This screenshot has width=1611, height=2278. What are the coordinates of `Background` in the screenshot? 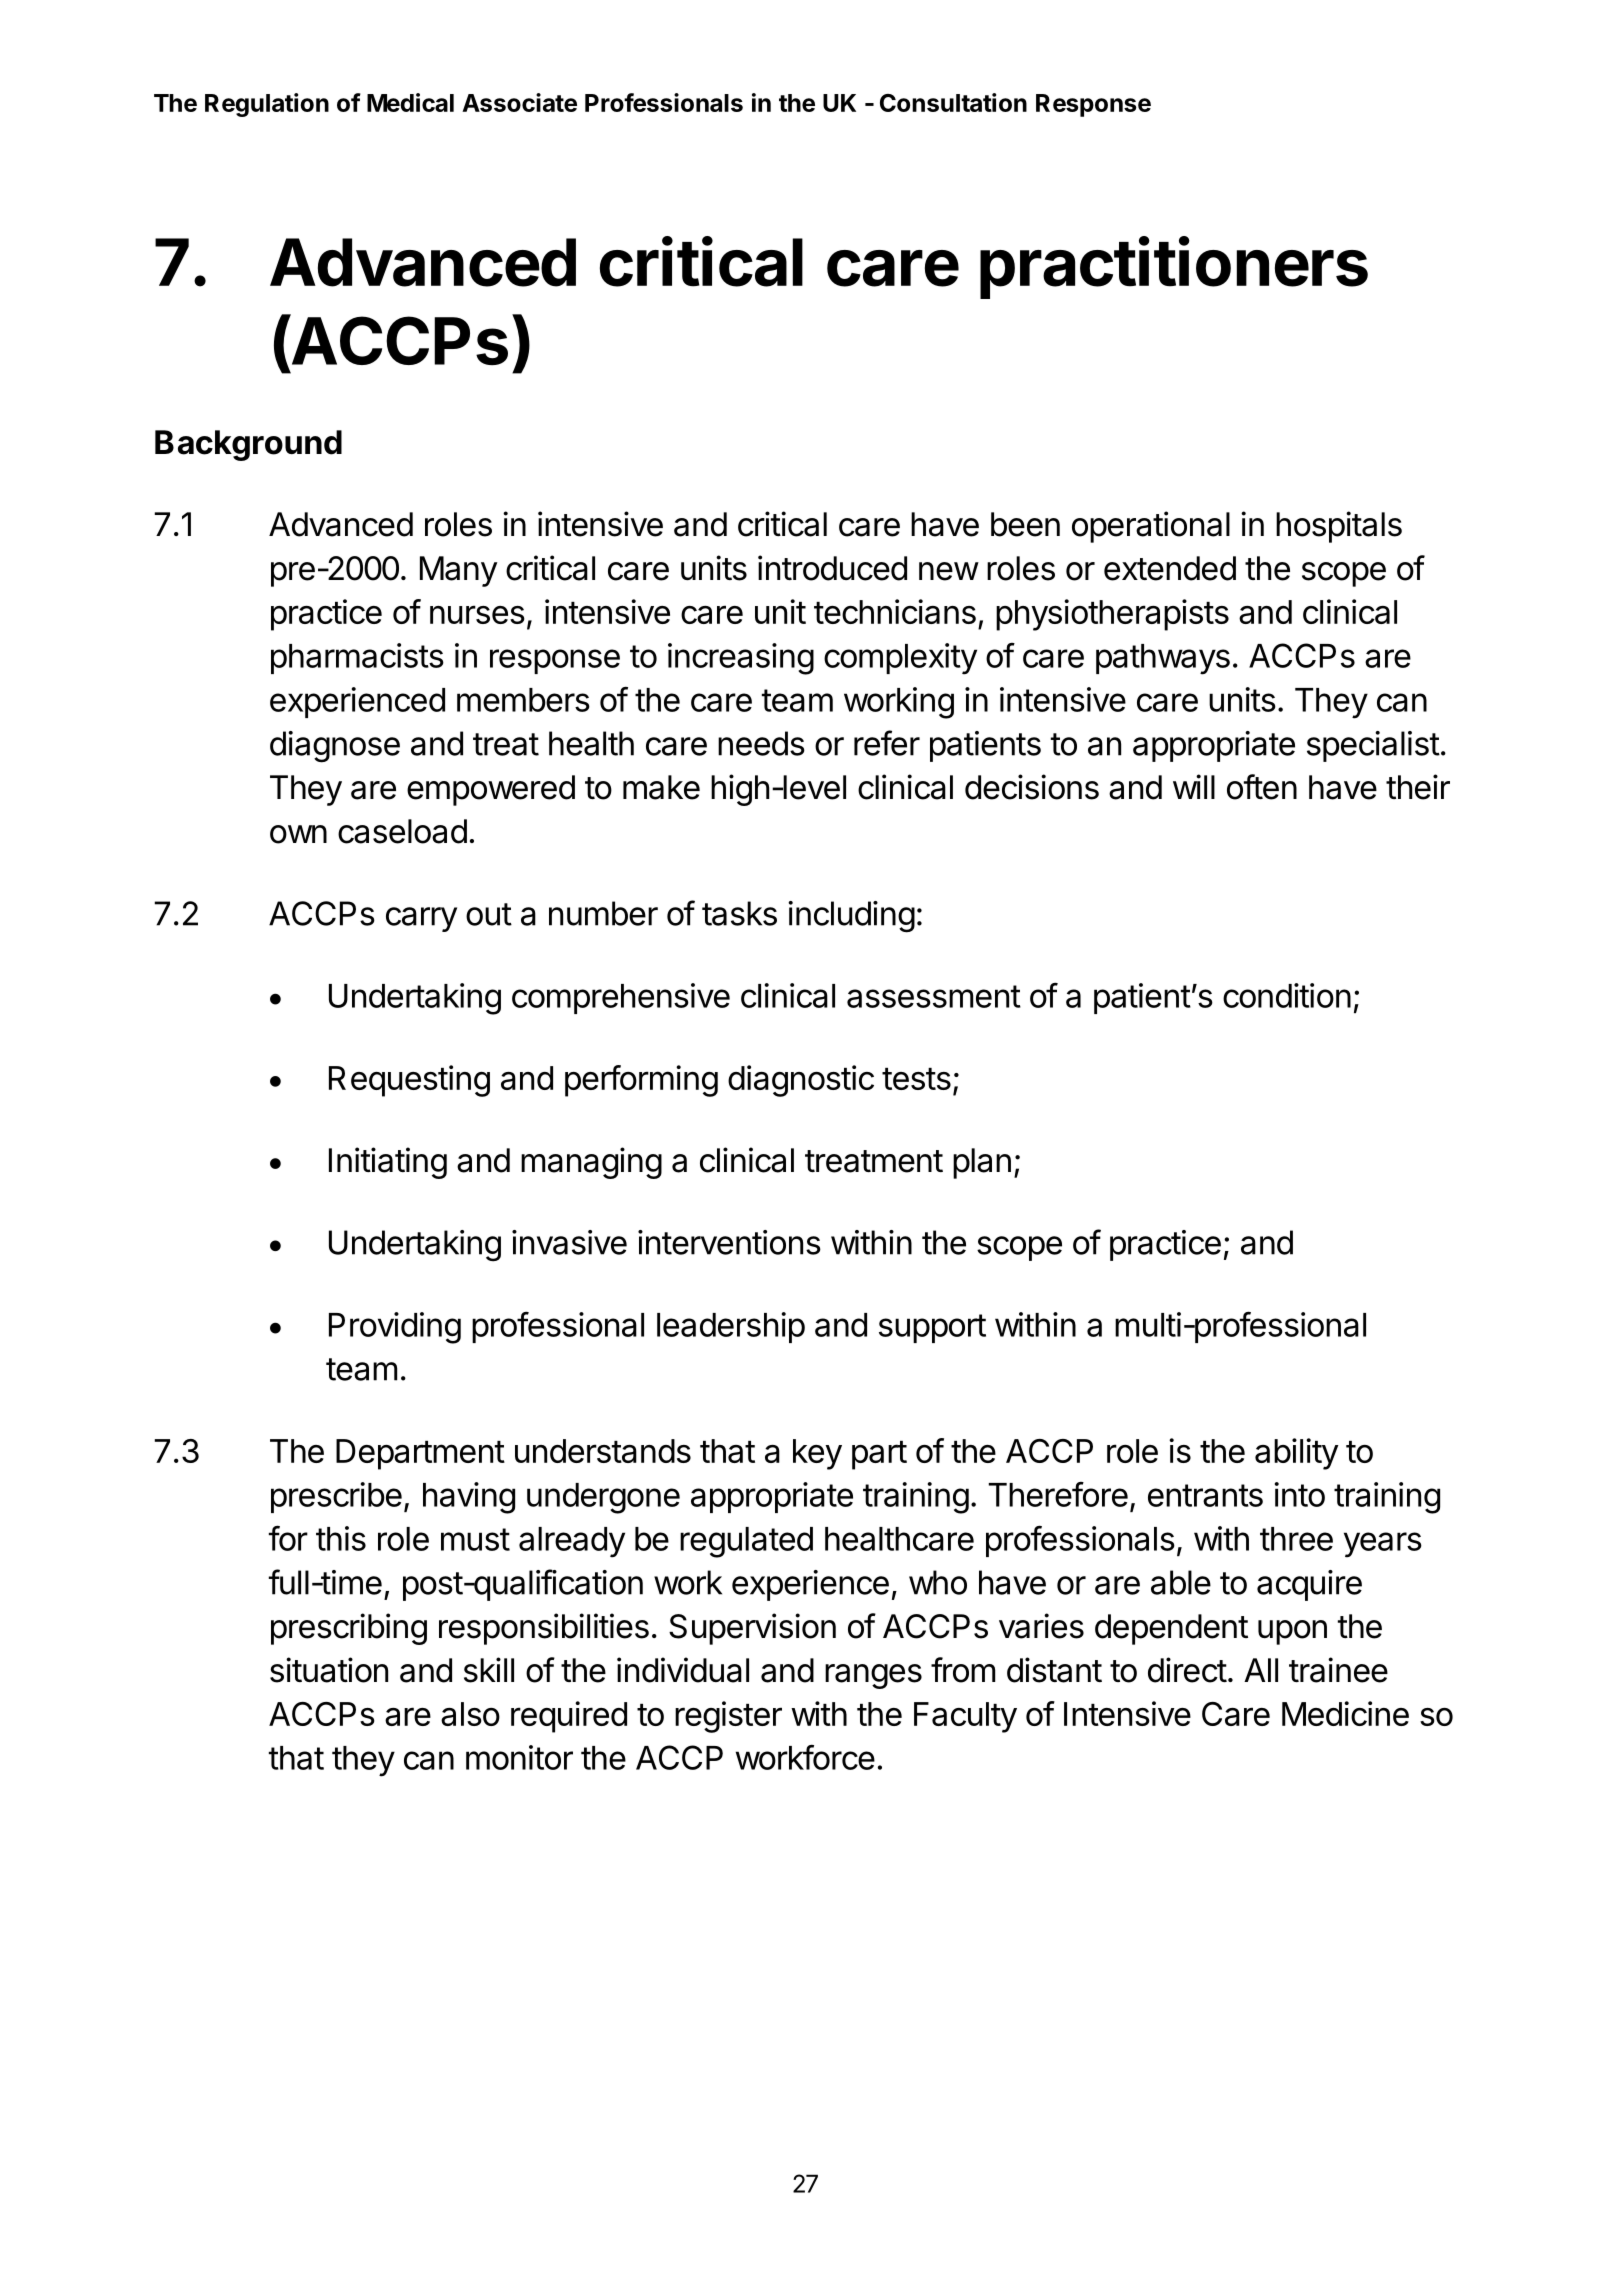 It's located at (248, 445).
